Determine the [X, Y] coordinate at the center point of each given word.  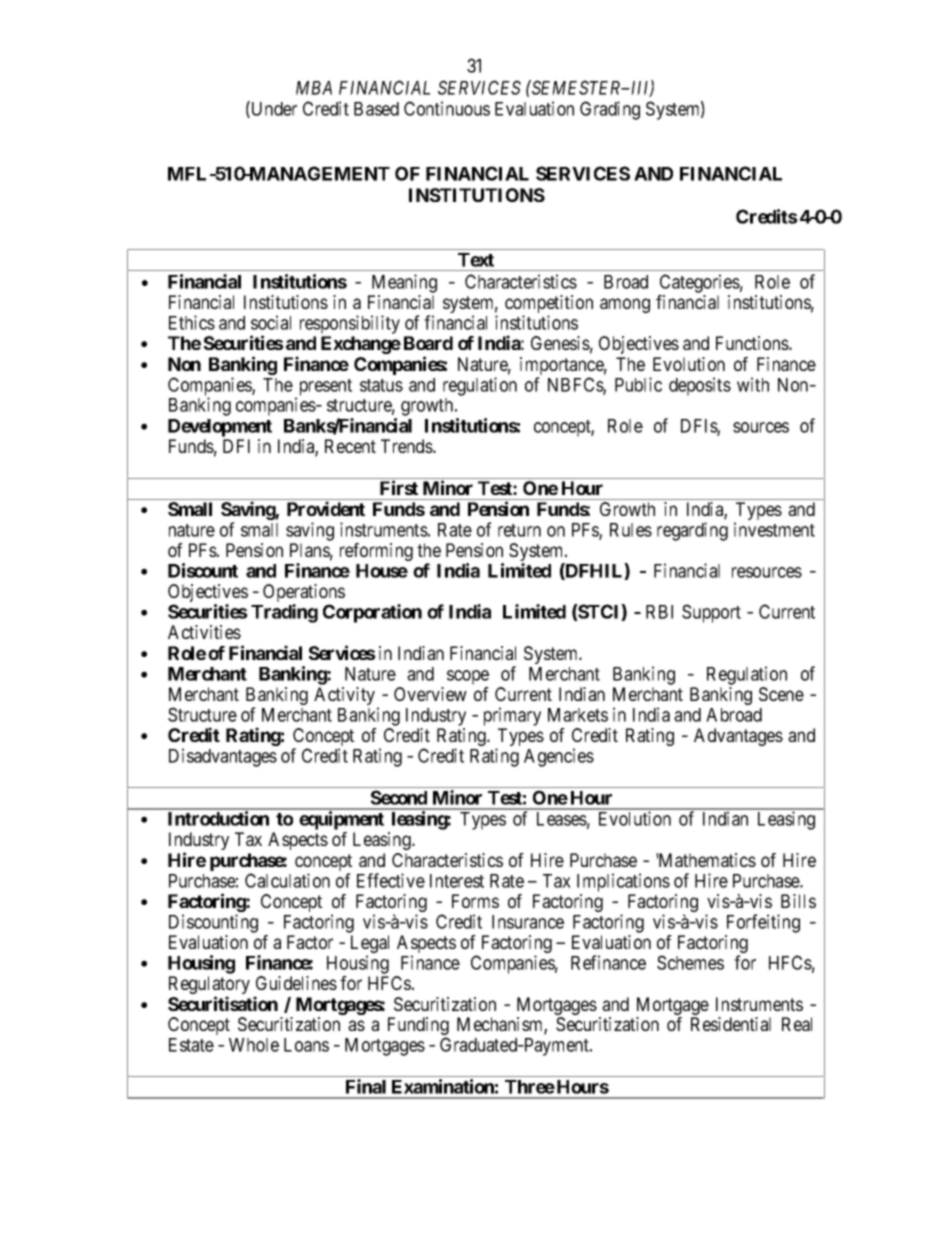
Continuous [447, 108]
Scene [781, 694]
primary [512, 716]
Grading [610, 110]
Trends [407, 446]
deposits [700, 386]
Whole [254, 1045]
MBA [314, 88]
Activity [346, 697]
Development [220, 428]
